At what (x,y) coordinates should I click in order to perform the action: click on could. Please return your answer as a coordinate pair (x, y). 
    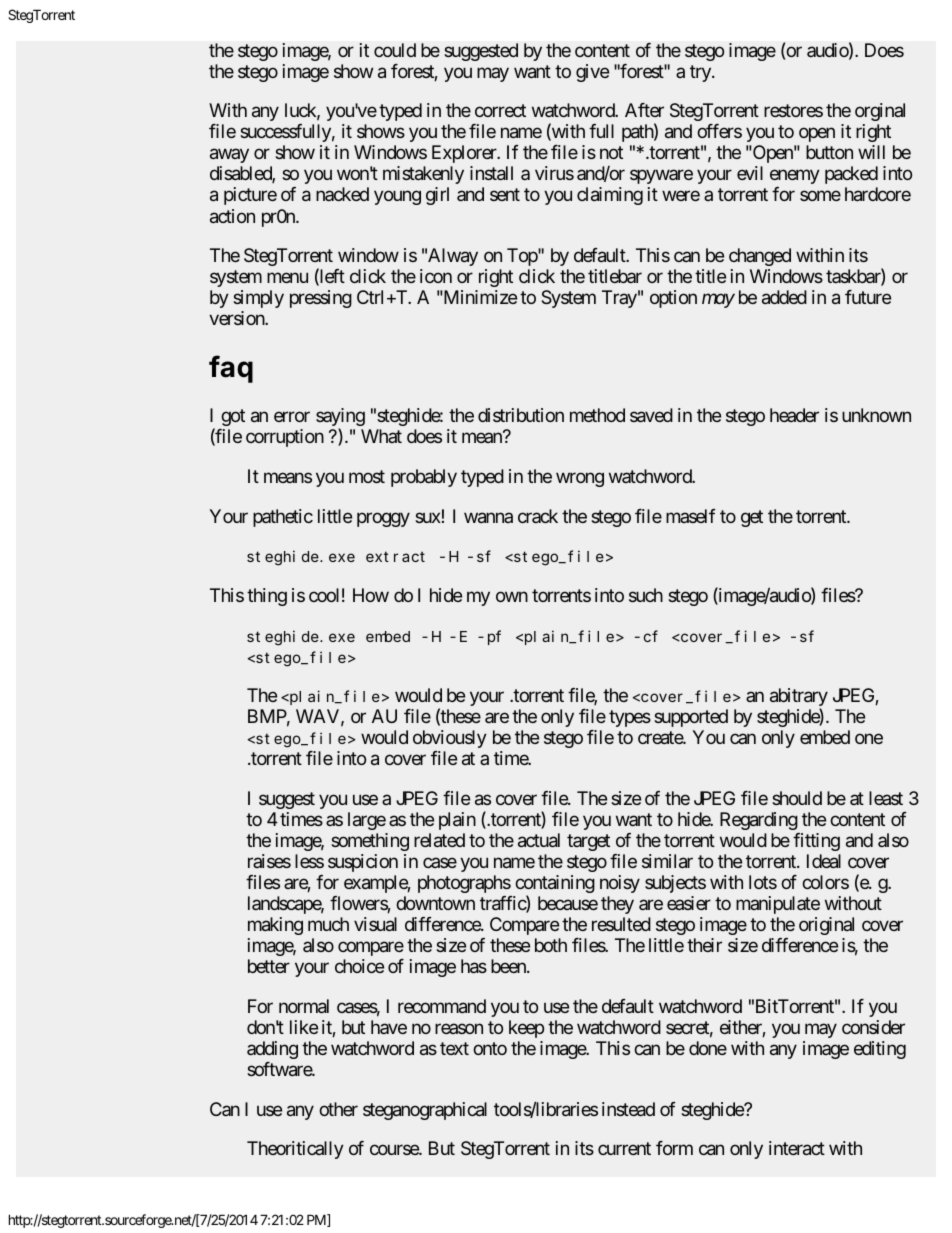
    Looking at the image, I should click on (395, 50).
